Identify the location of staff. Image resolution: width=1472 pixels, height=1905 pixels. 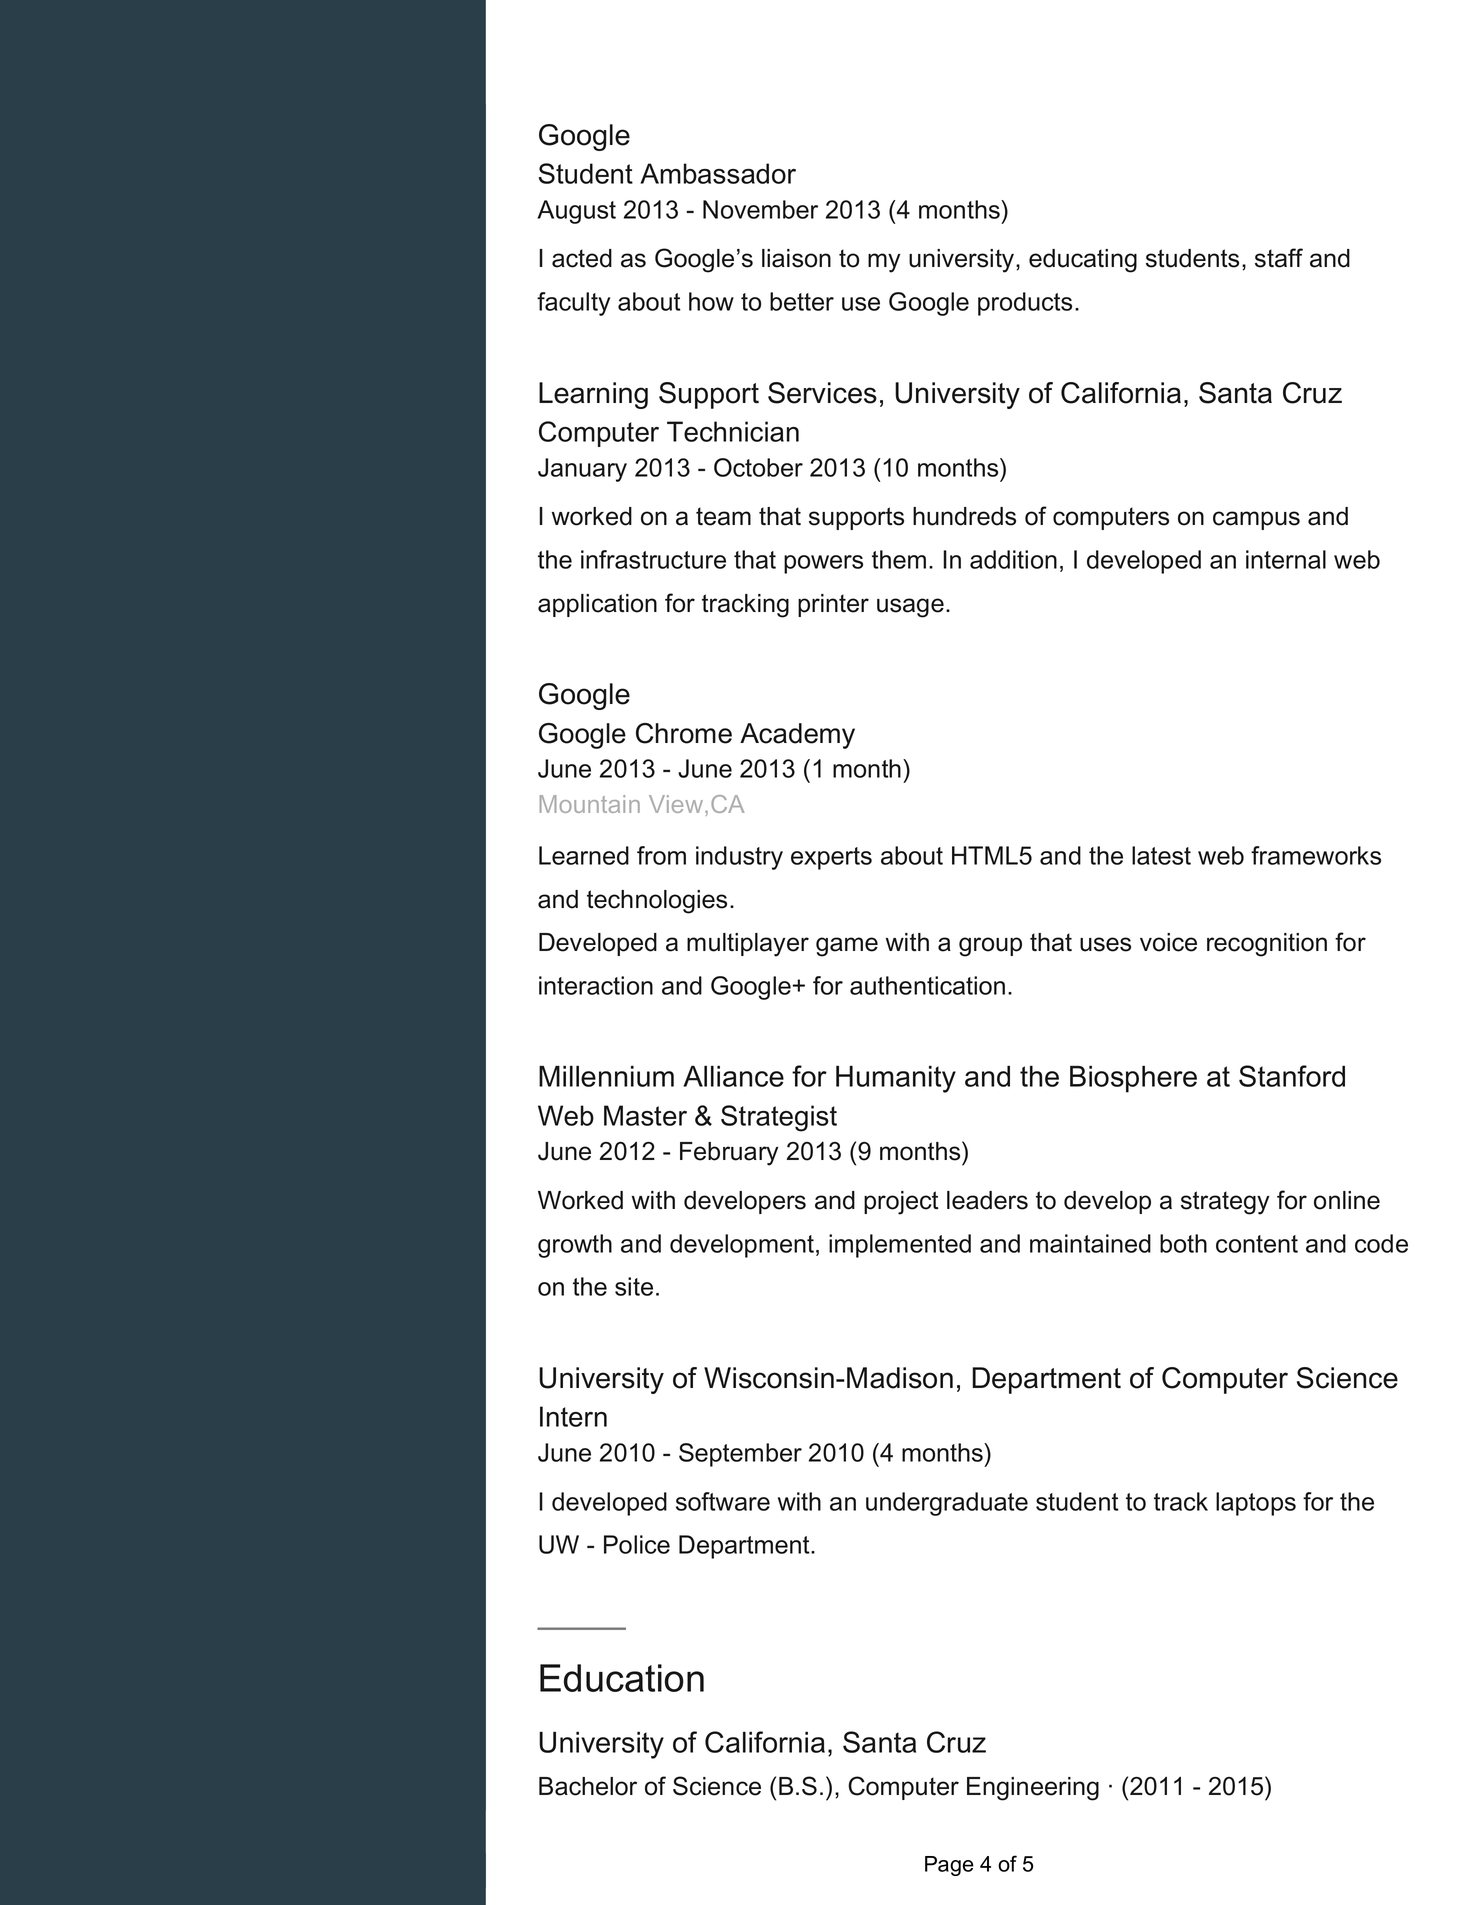
(1279, 258).
